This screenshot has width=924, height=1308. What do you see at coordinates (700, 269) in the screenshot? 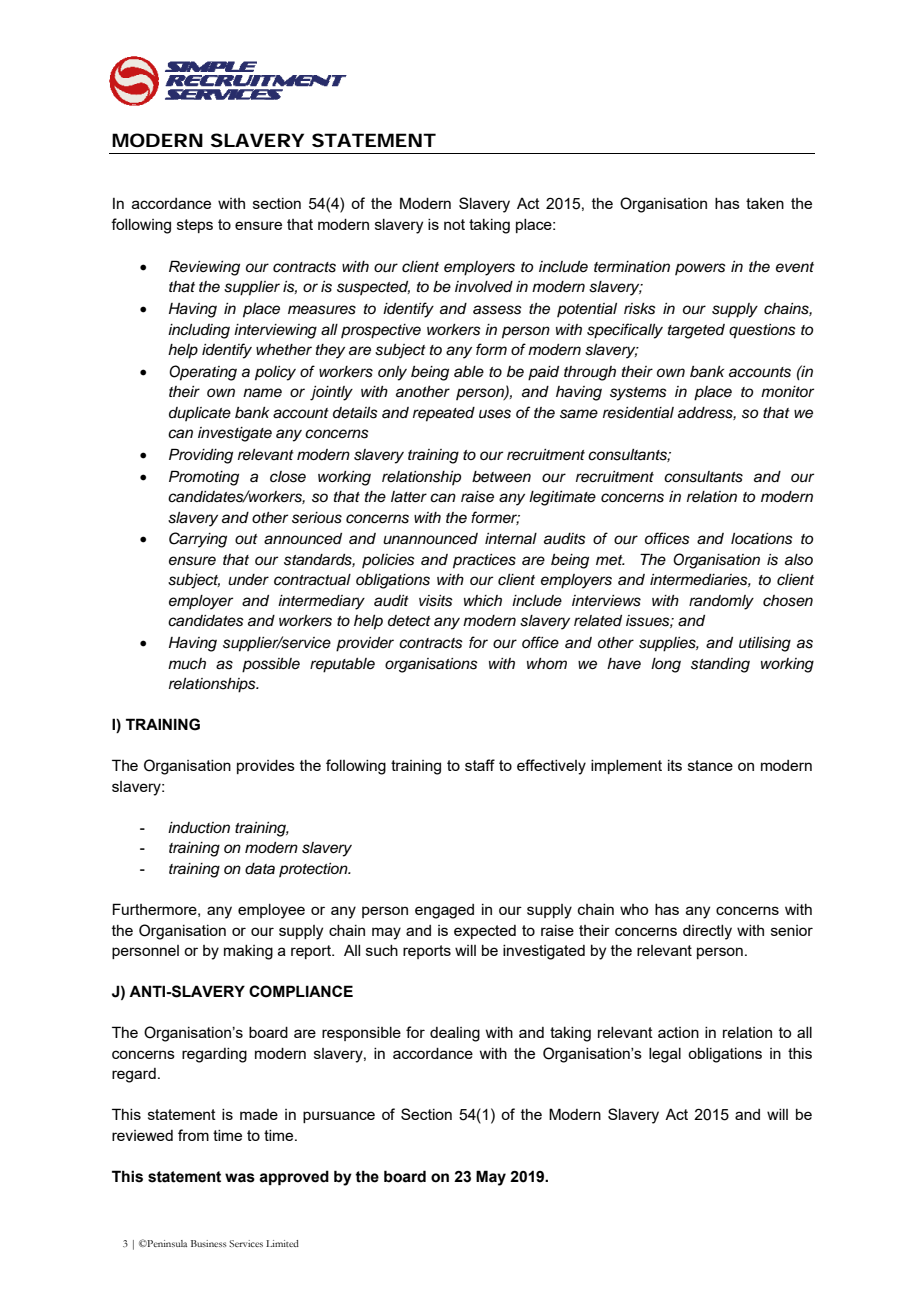
I see `powers` at bounding box center [700, 269].
